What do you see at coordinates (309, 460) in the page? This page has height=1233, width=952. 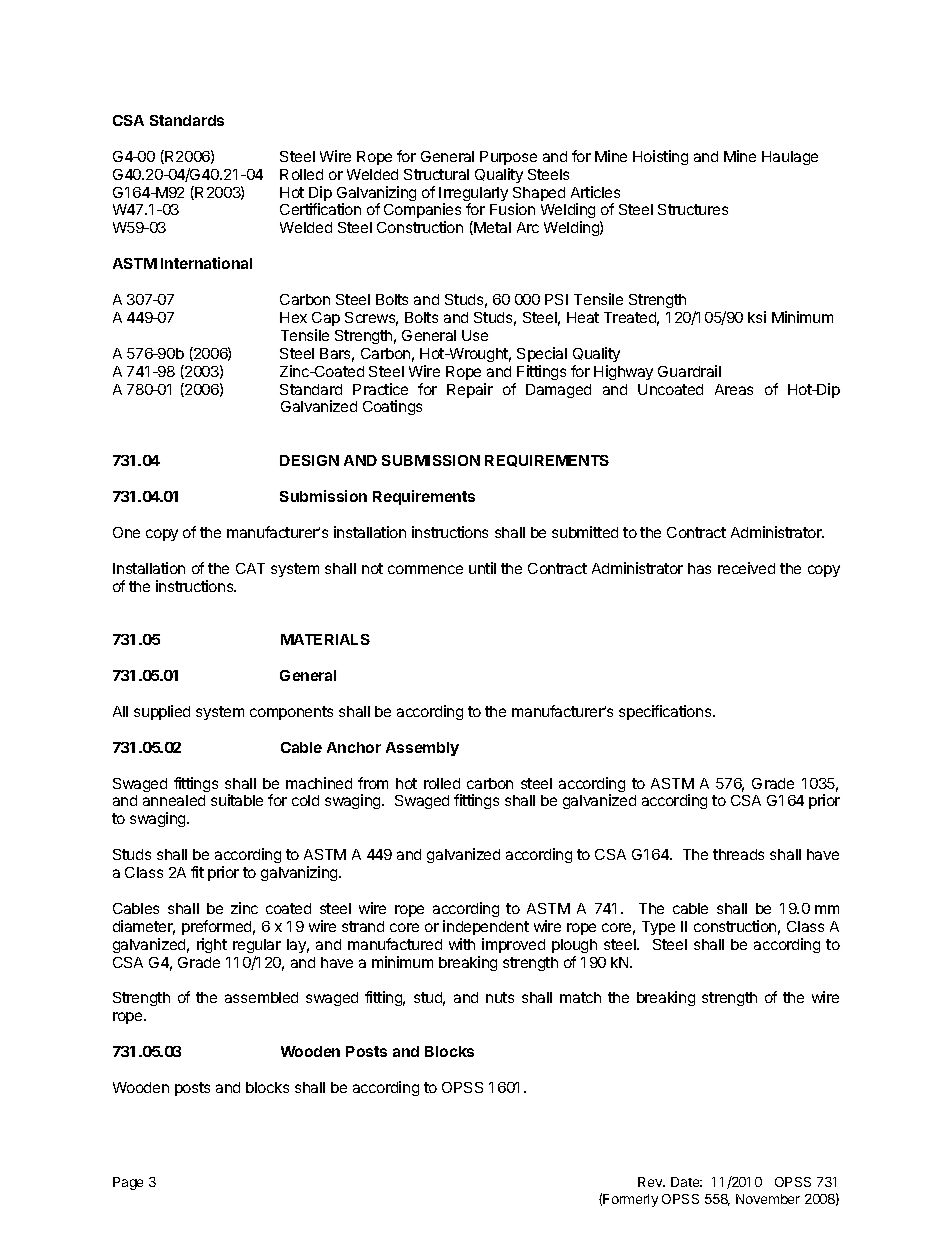 I see `DESIGN` at bounding box center [309, 460].
